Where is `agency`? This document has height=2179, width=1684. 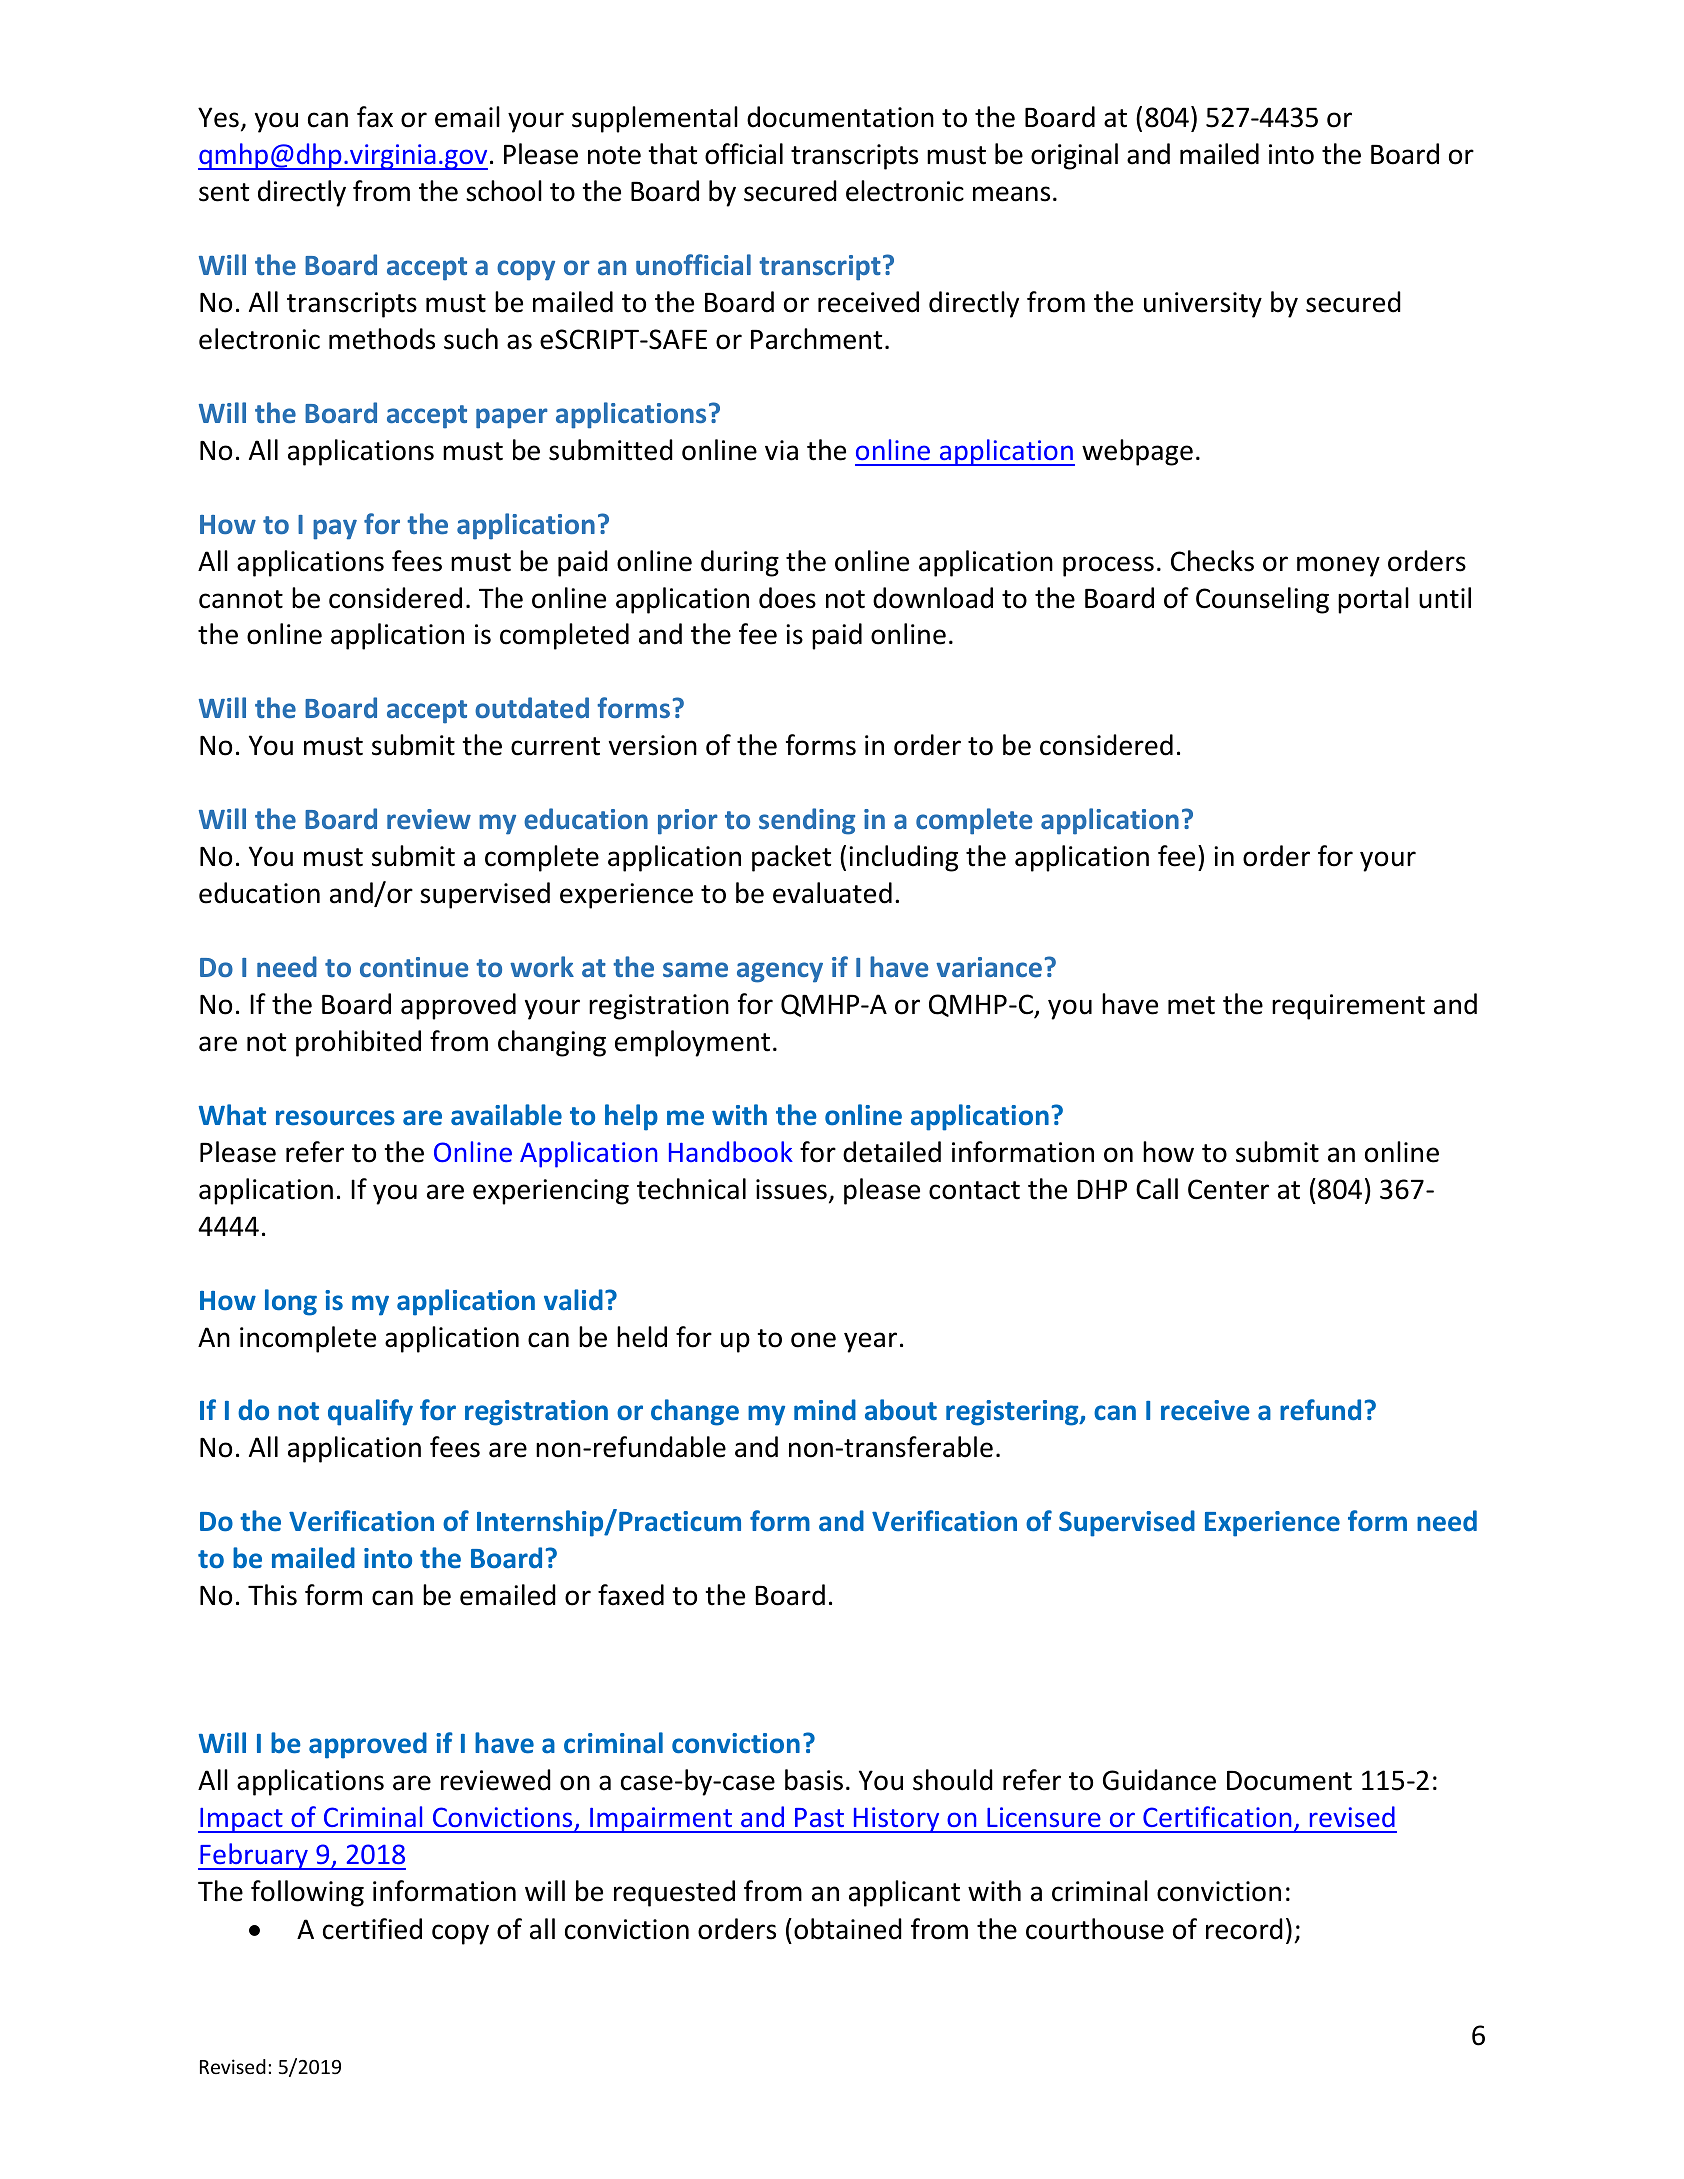
agency is located at coordinates (780, 972).
